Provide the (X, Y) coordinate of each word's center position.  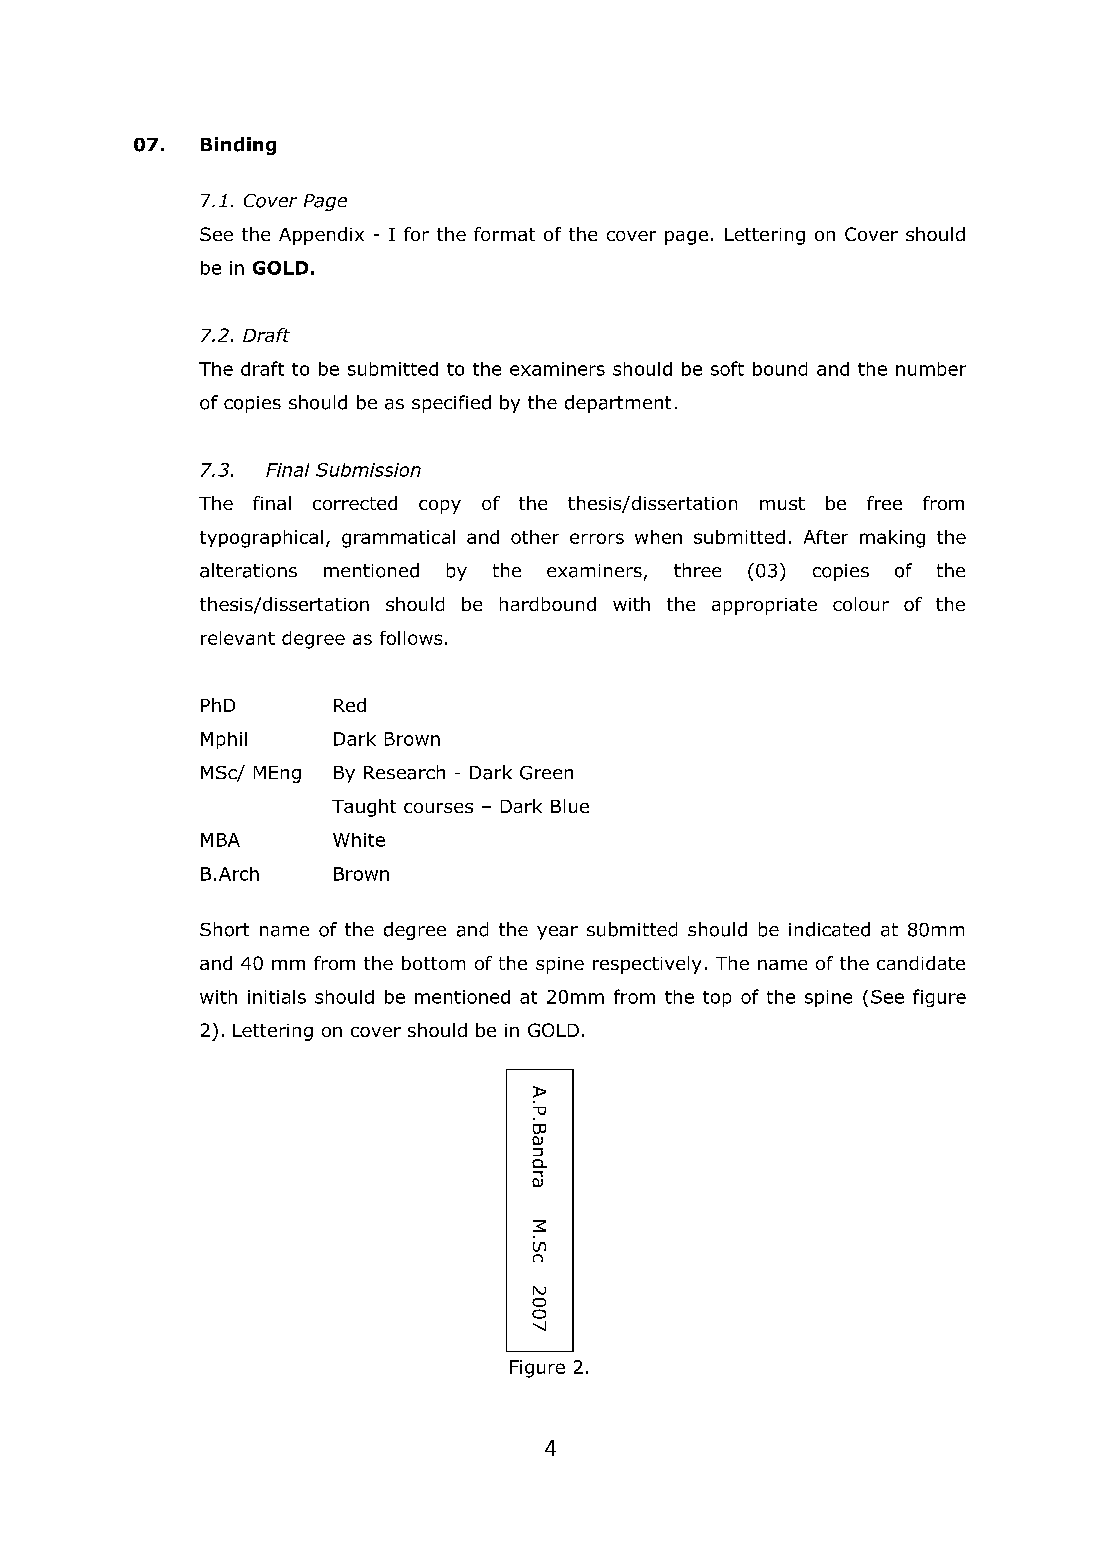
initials (277, 997)
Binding (238, 146)
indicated (829, 929)
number (931, 369)
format (504, 234)
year (557, 933)
